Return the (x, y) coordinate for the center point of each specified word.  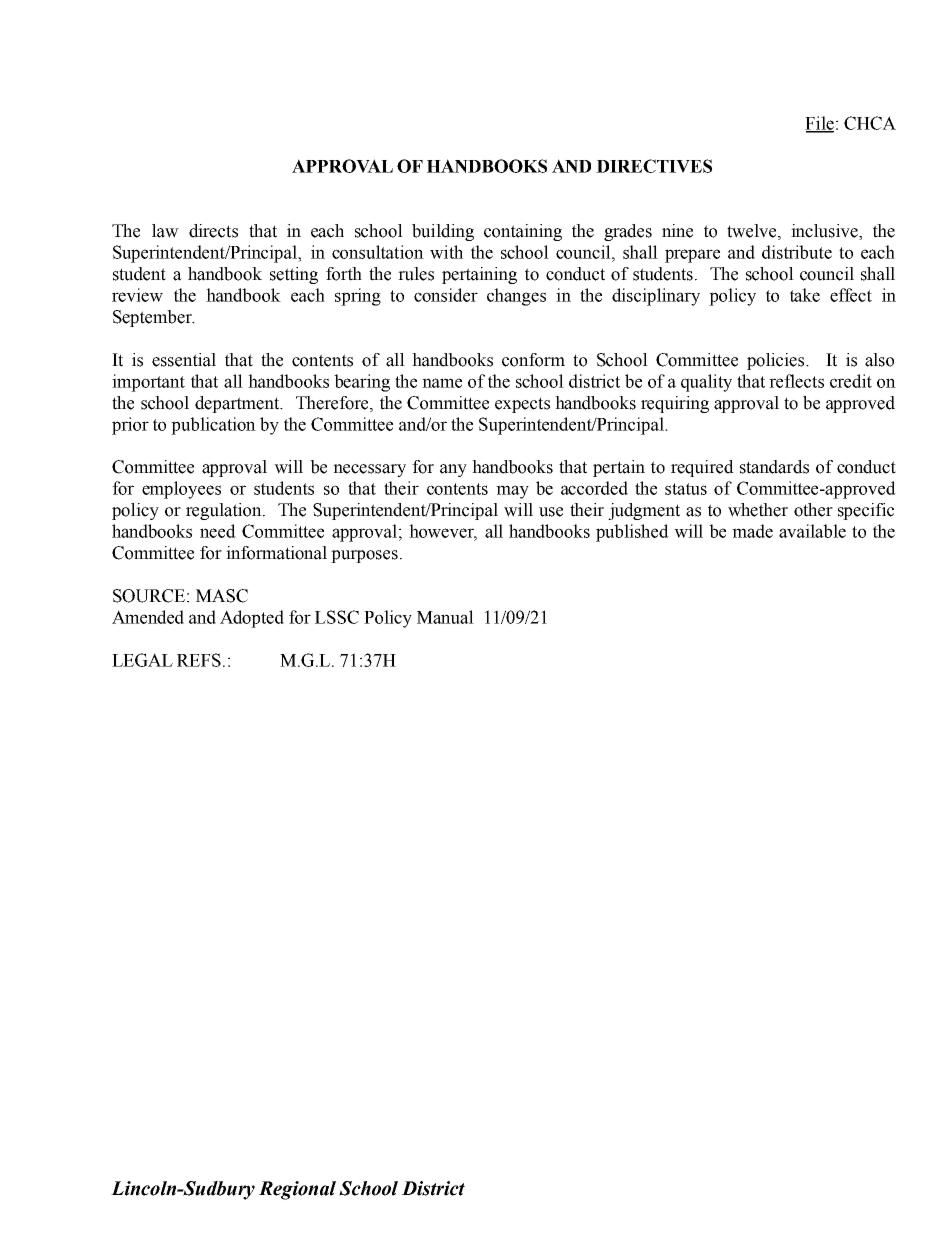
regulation (225, 511)
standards (774, 467)
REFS (199, 660)
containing (523, 232)
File (819, 124)
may (512, 492)
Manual (445, 617)
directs (213, 231)
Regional (297, 1190)
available (812, 531)
